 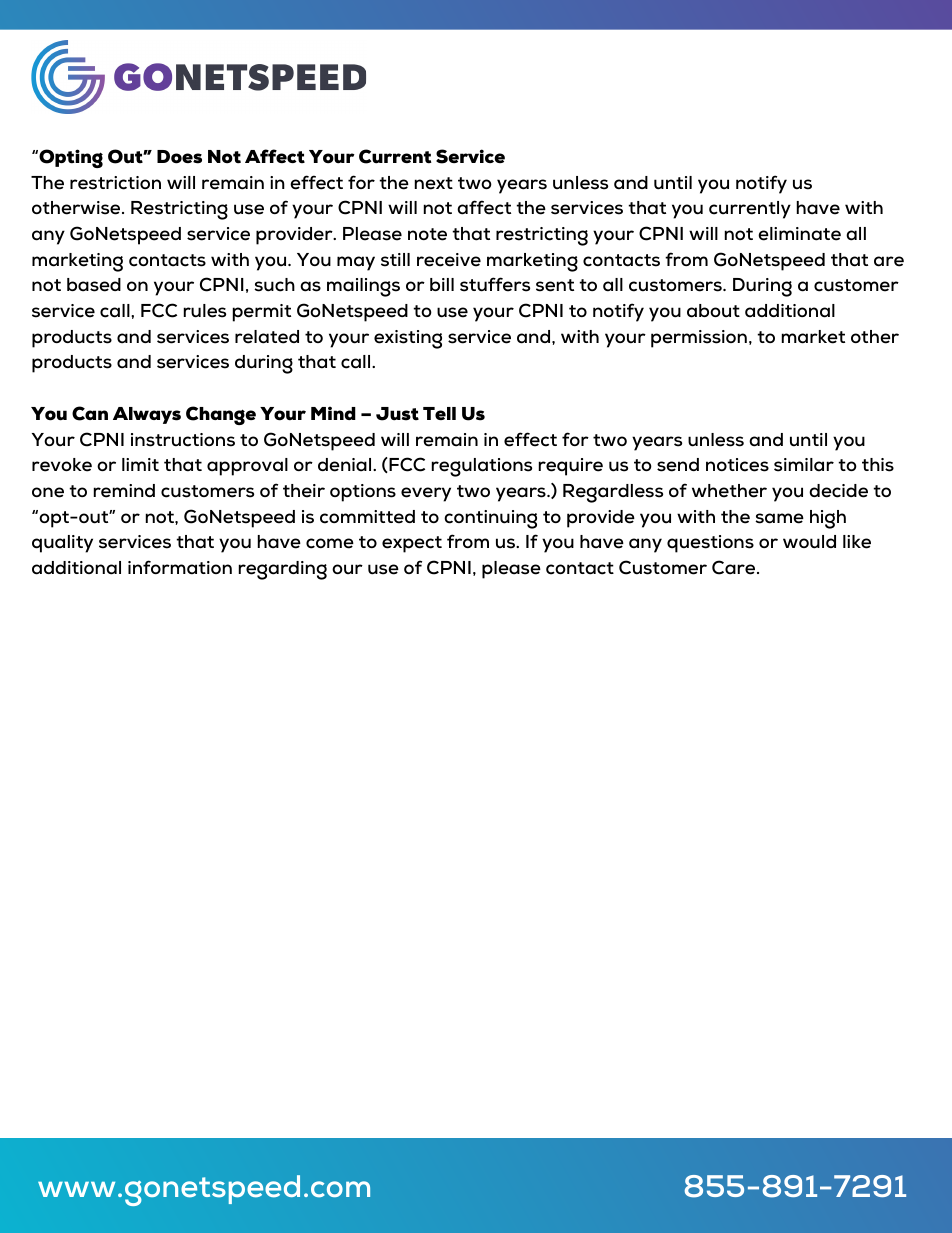 What do you see at coordinates (412, 544) in the document?
I see `expect` at bounding box center [412, 544].
